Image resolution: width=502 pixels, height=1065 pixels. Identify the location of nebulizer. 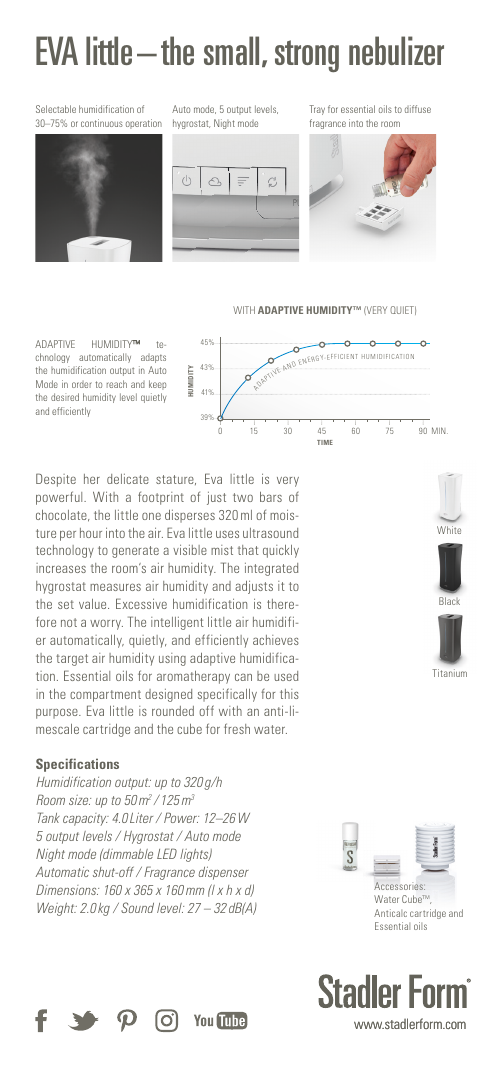
(396, 50).
